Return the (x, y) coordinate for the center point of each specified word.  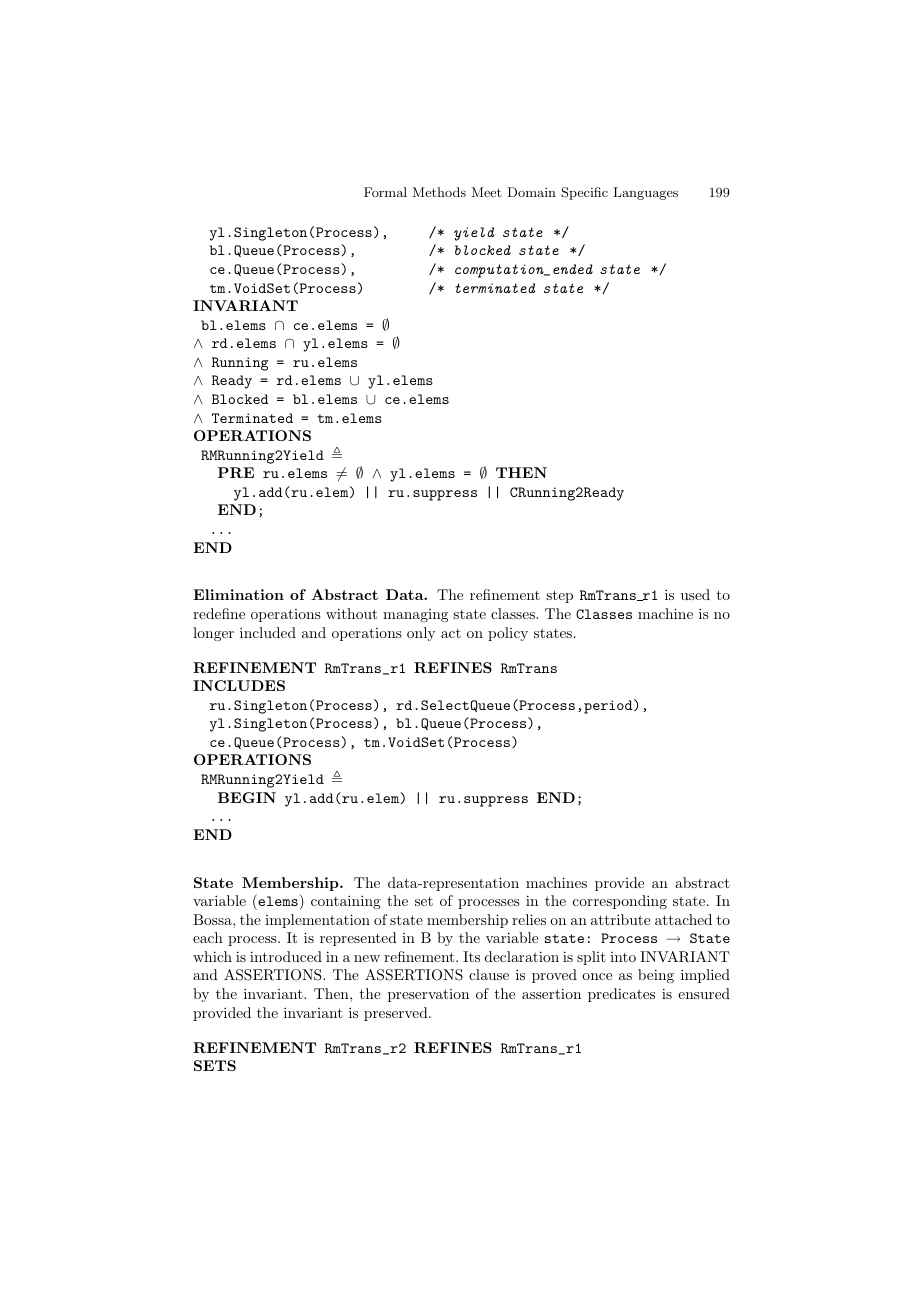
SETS (215, 1065)
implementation (317, 921)
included (268, 632)
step (559, 596)
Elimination (238, 594)
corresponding (620, 902)
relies (529, 919)
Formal (385, 192)
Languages (645, 193)
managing (415, 615)
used (695, 594)
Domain (531, 192)
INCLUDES (239, 685)
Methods (439, 192)
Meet (486, 192)
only (421, 634)
